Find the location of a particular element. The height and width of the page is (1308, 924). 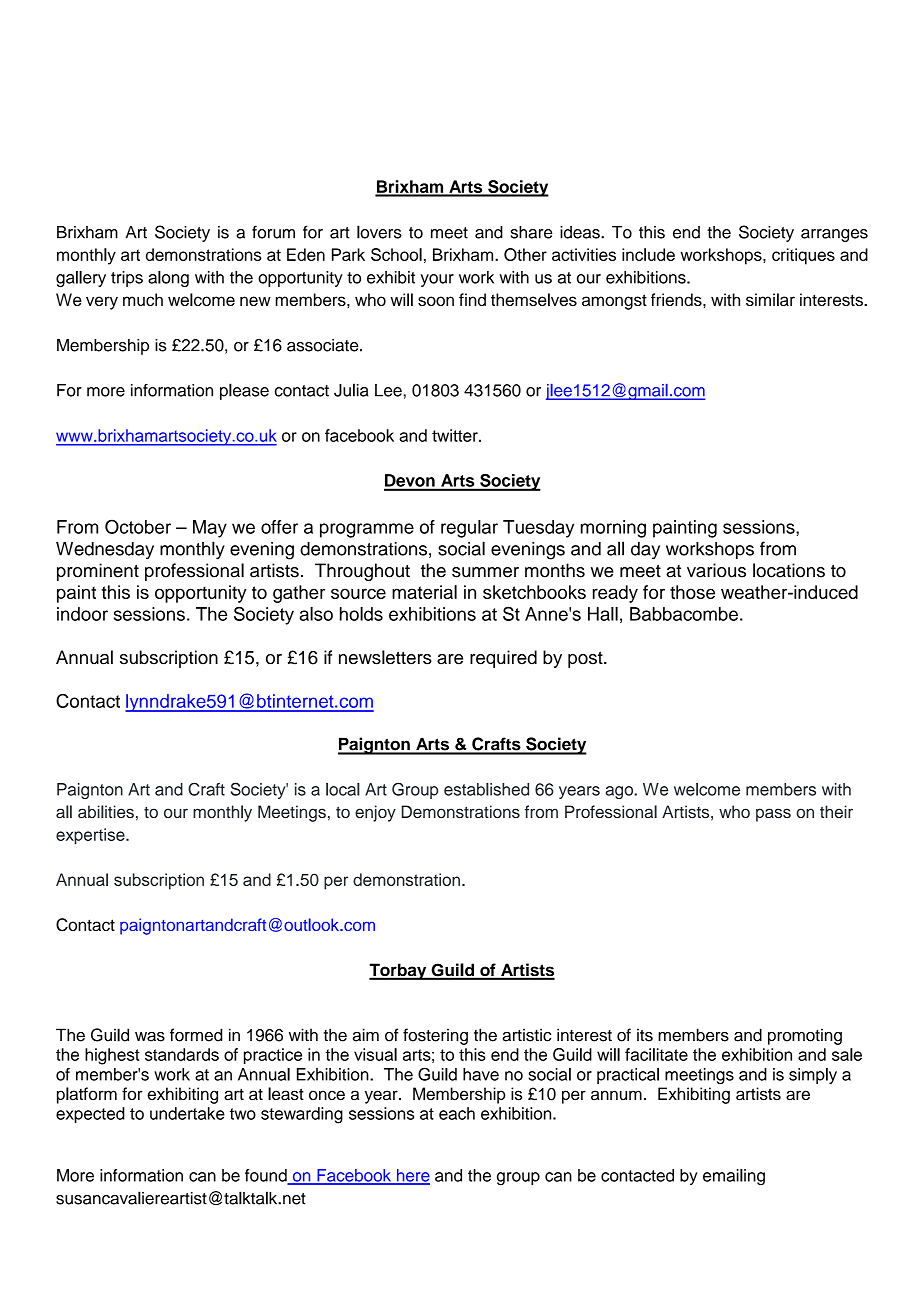

along is located at coordinates (168, 279).
